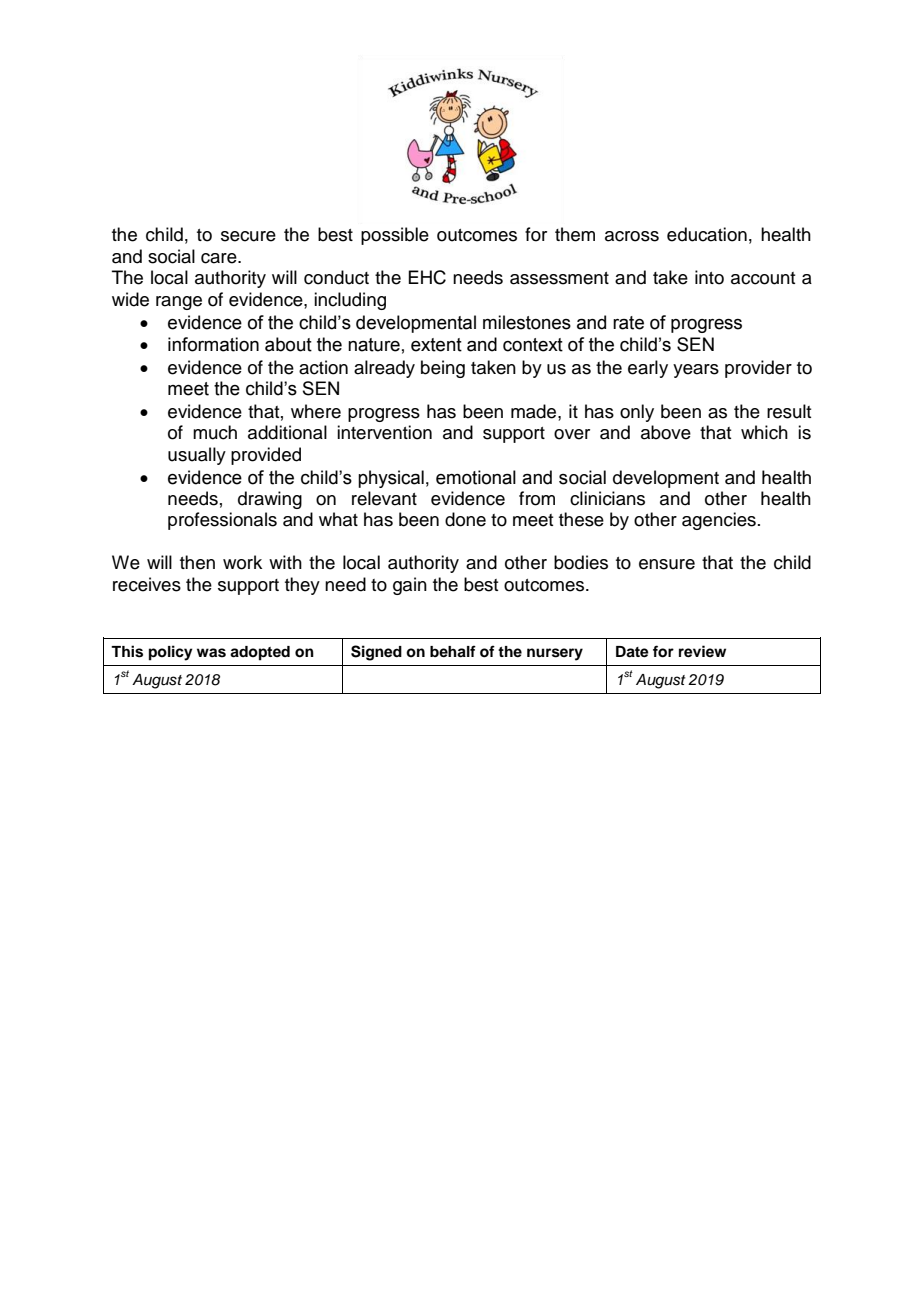  I want to click on care, so click(220, 258).
